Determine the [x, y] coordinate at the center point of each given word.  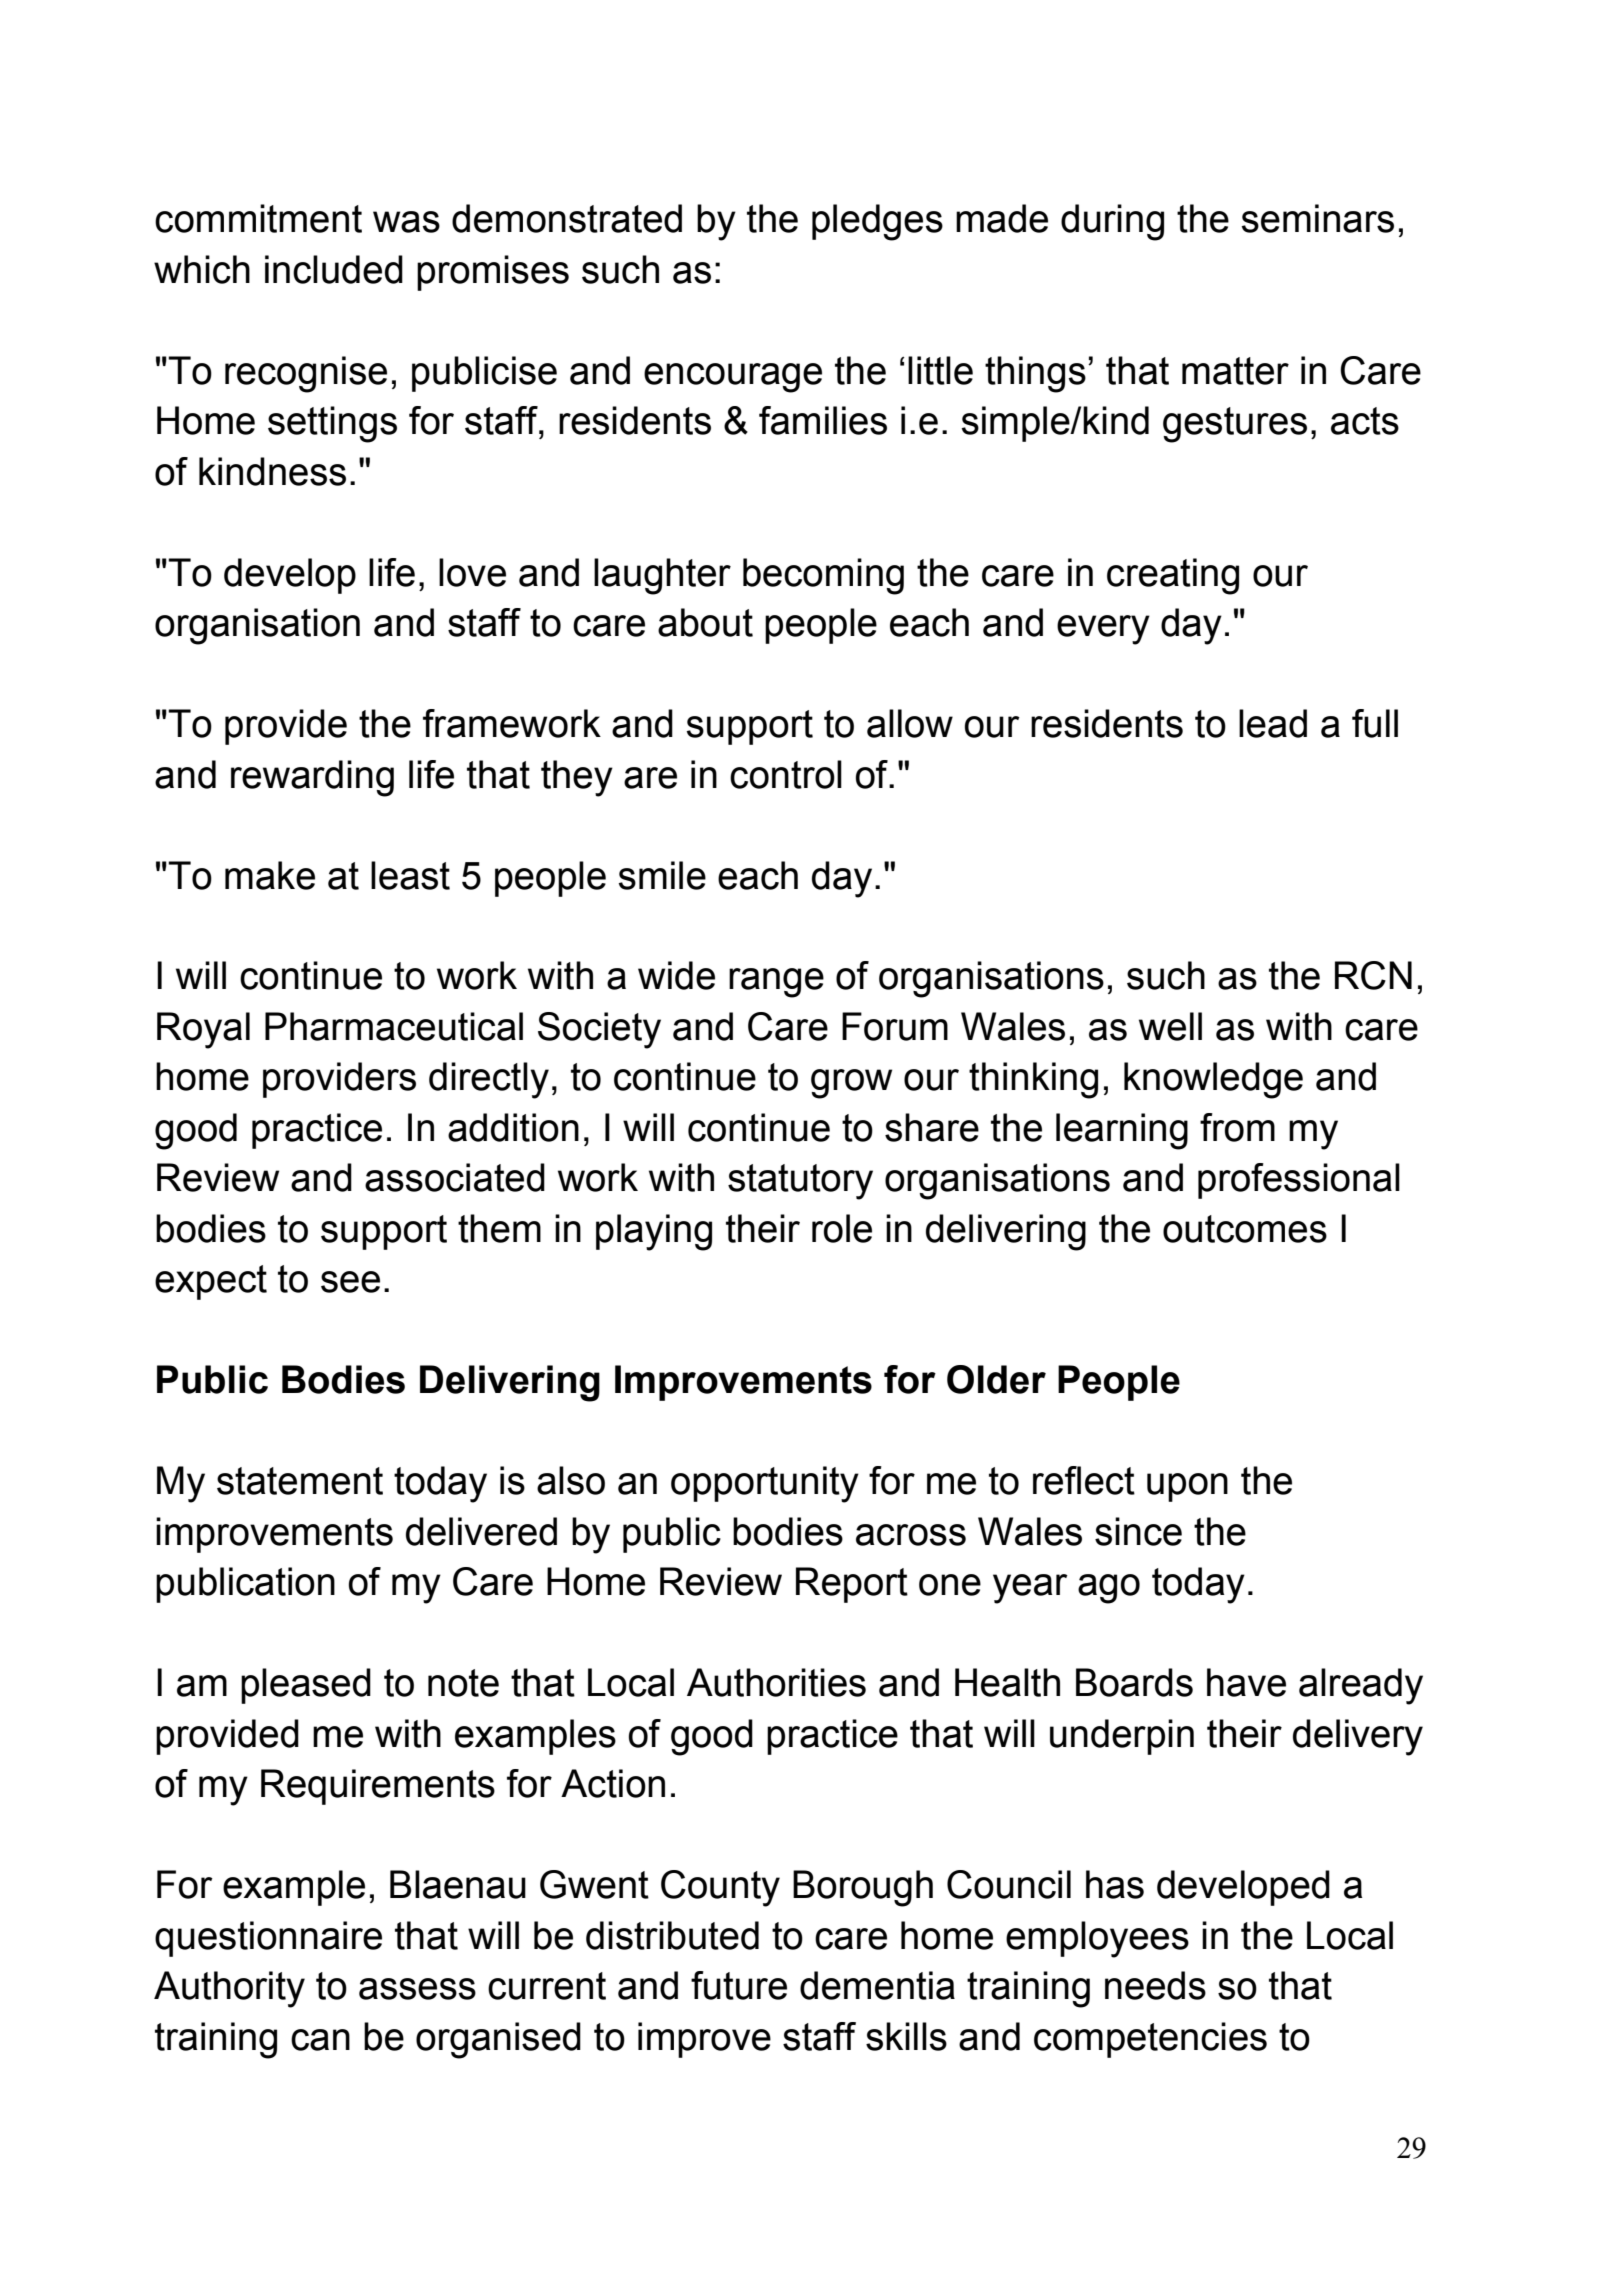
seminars [1318, 218]
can [320, 2040]
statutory [800, 1182]
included [334, 269]
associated [455, 1177]
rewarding [312, 778]
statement [300, 1481]
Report [852, 1585]
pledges [877, 222]
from [1237, 1127]
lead [1273, 723]
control [786, 774]
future [739, 1985]
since [1138, 1531]
